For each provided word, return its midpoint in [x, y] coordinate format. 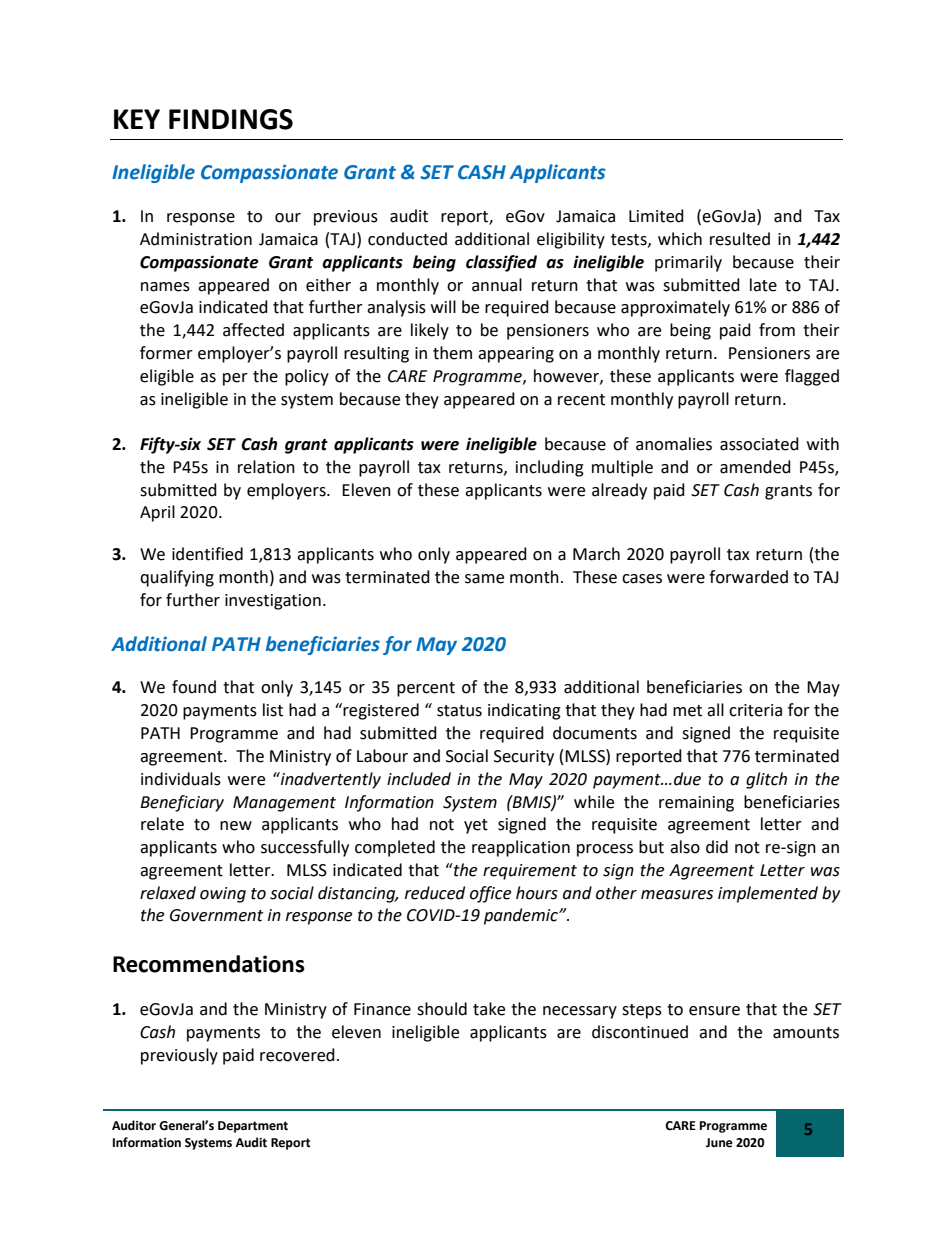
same [484, 579]
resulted [740, 239]
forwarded [748, 577]
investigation [273, 602]
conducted [407, 239]
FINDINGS [231, 119]
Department [253, 1127]
